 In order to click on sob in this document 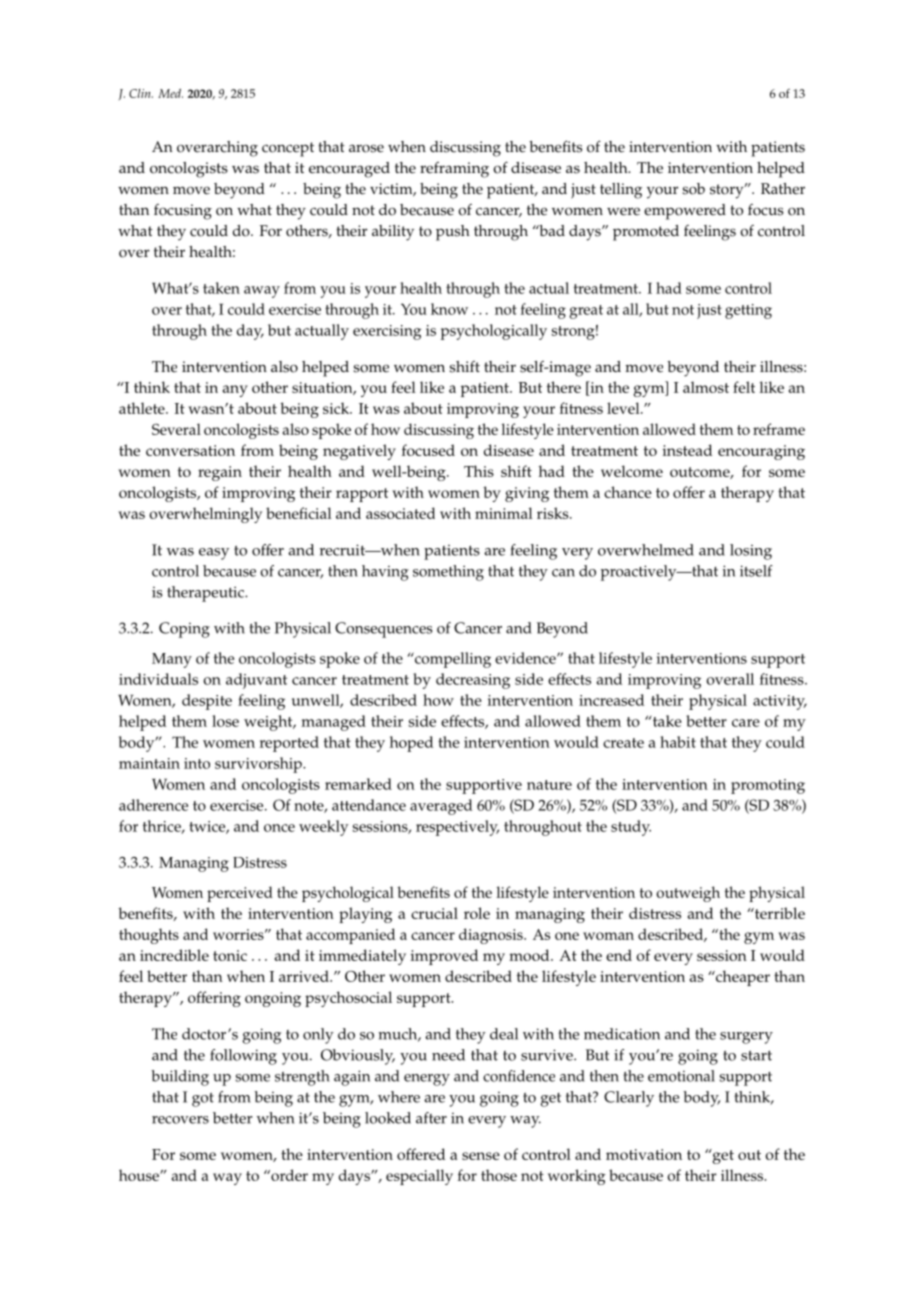, I will do `click(693, 189)`.
